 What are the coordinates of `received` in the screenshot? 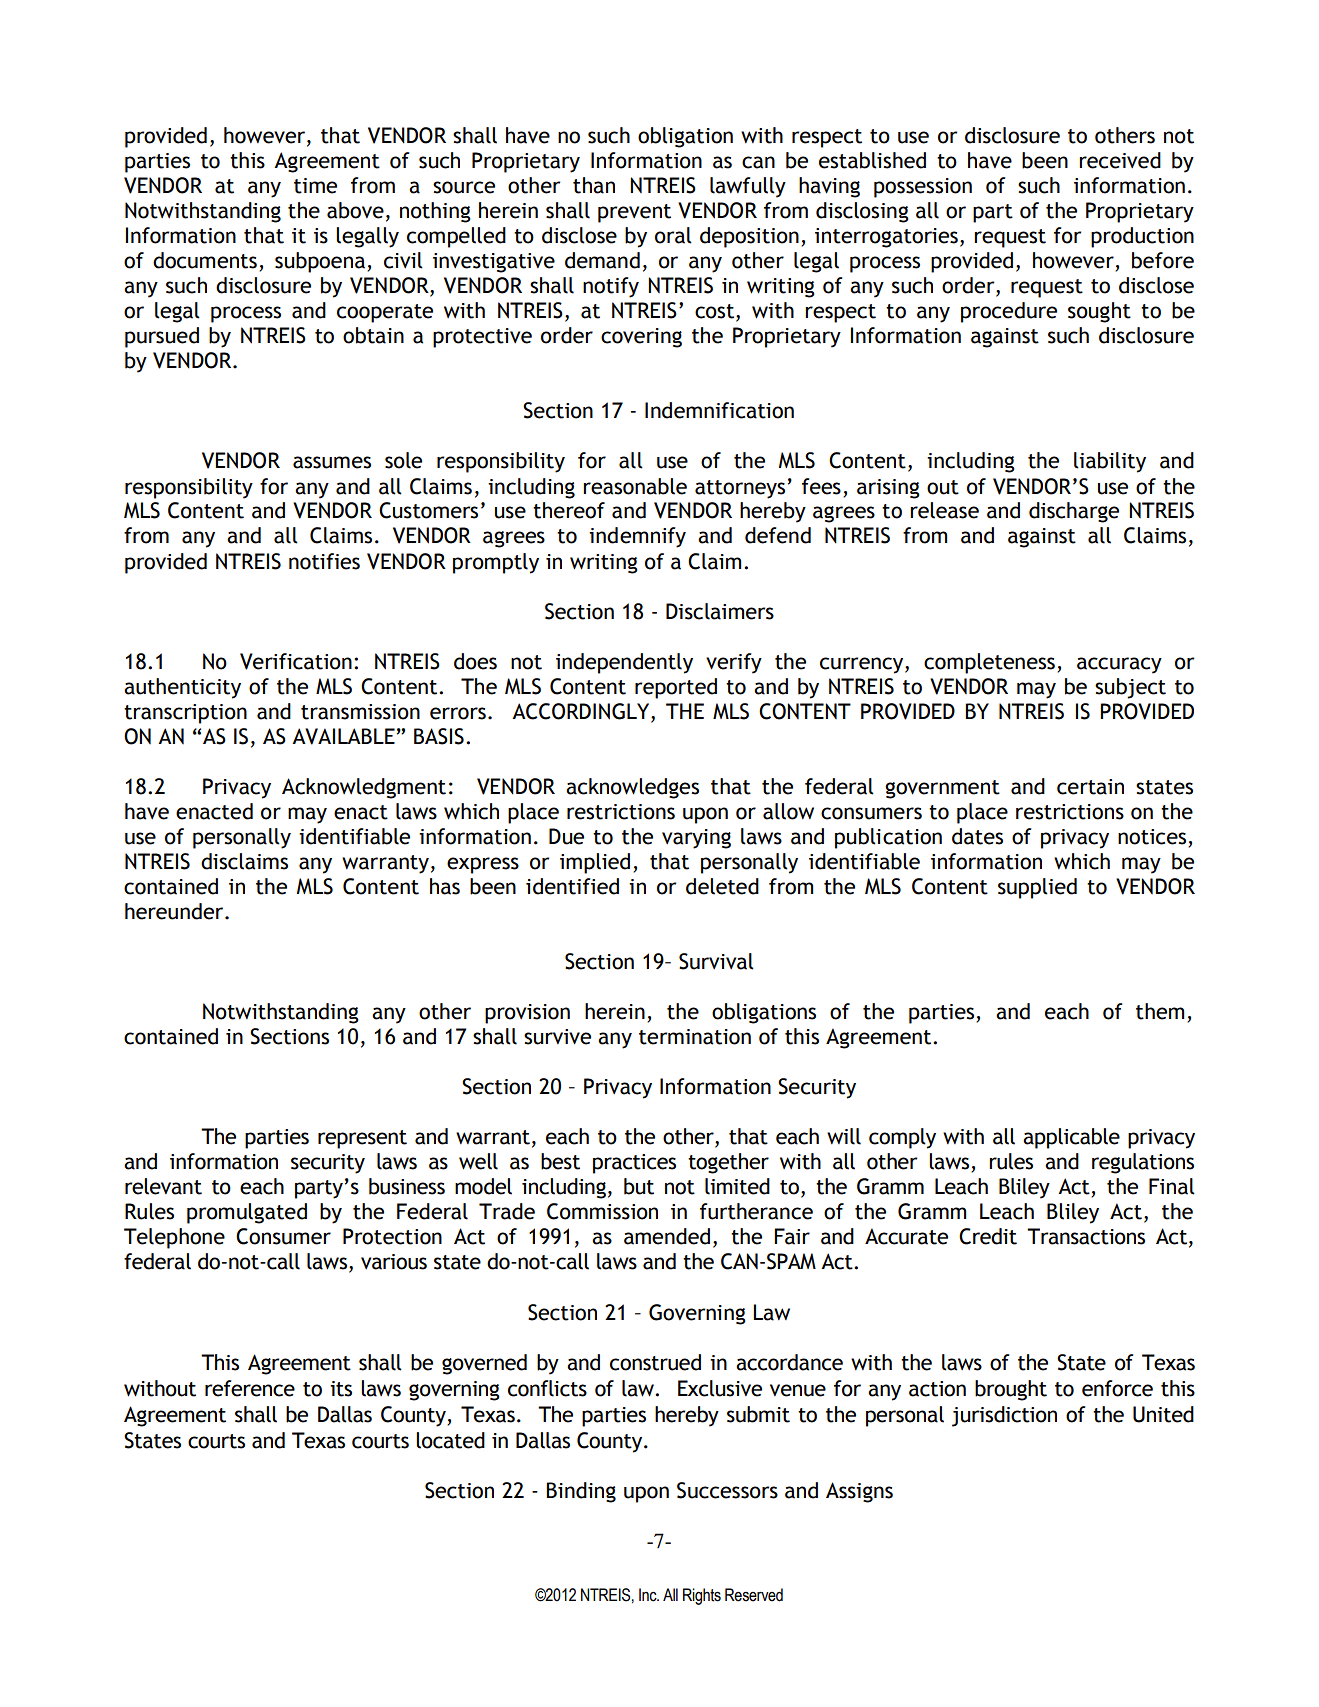 It's located at (1120, 160).
